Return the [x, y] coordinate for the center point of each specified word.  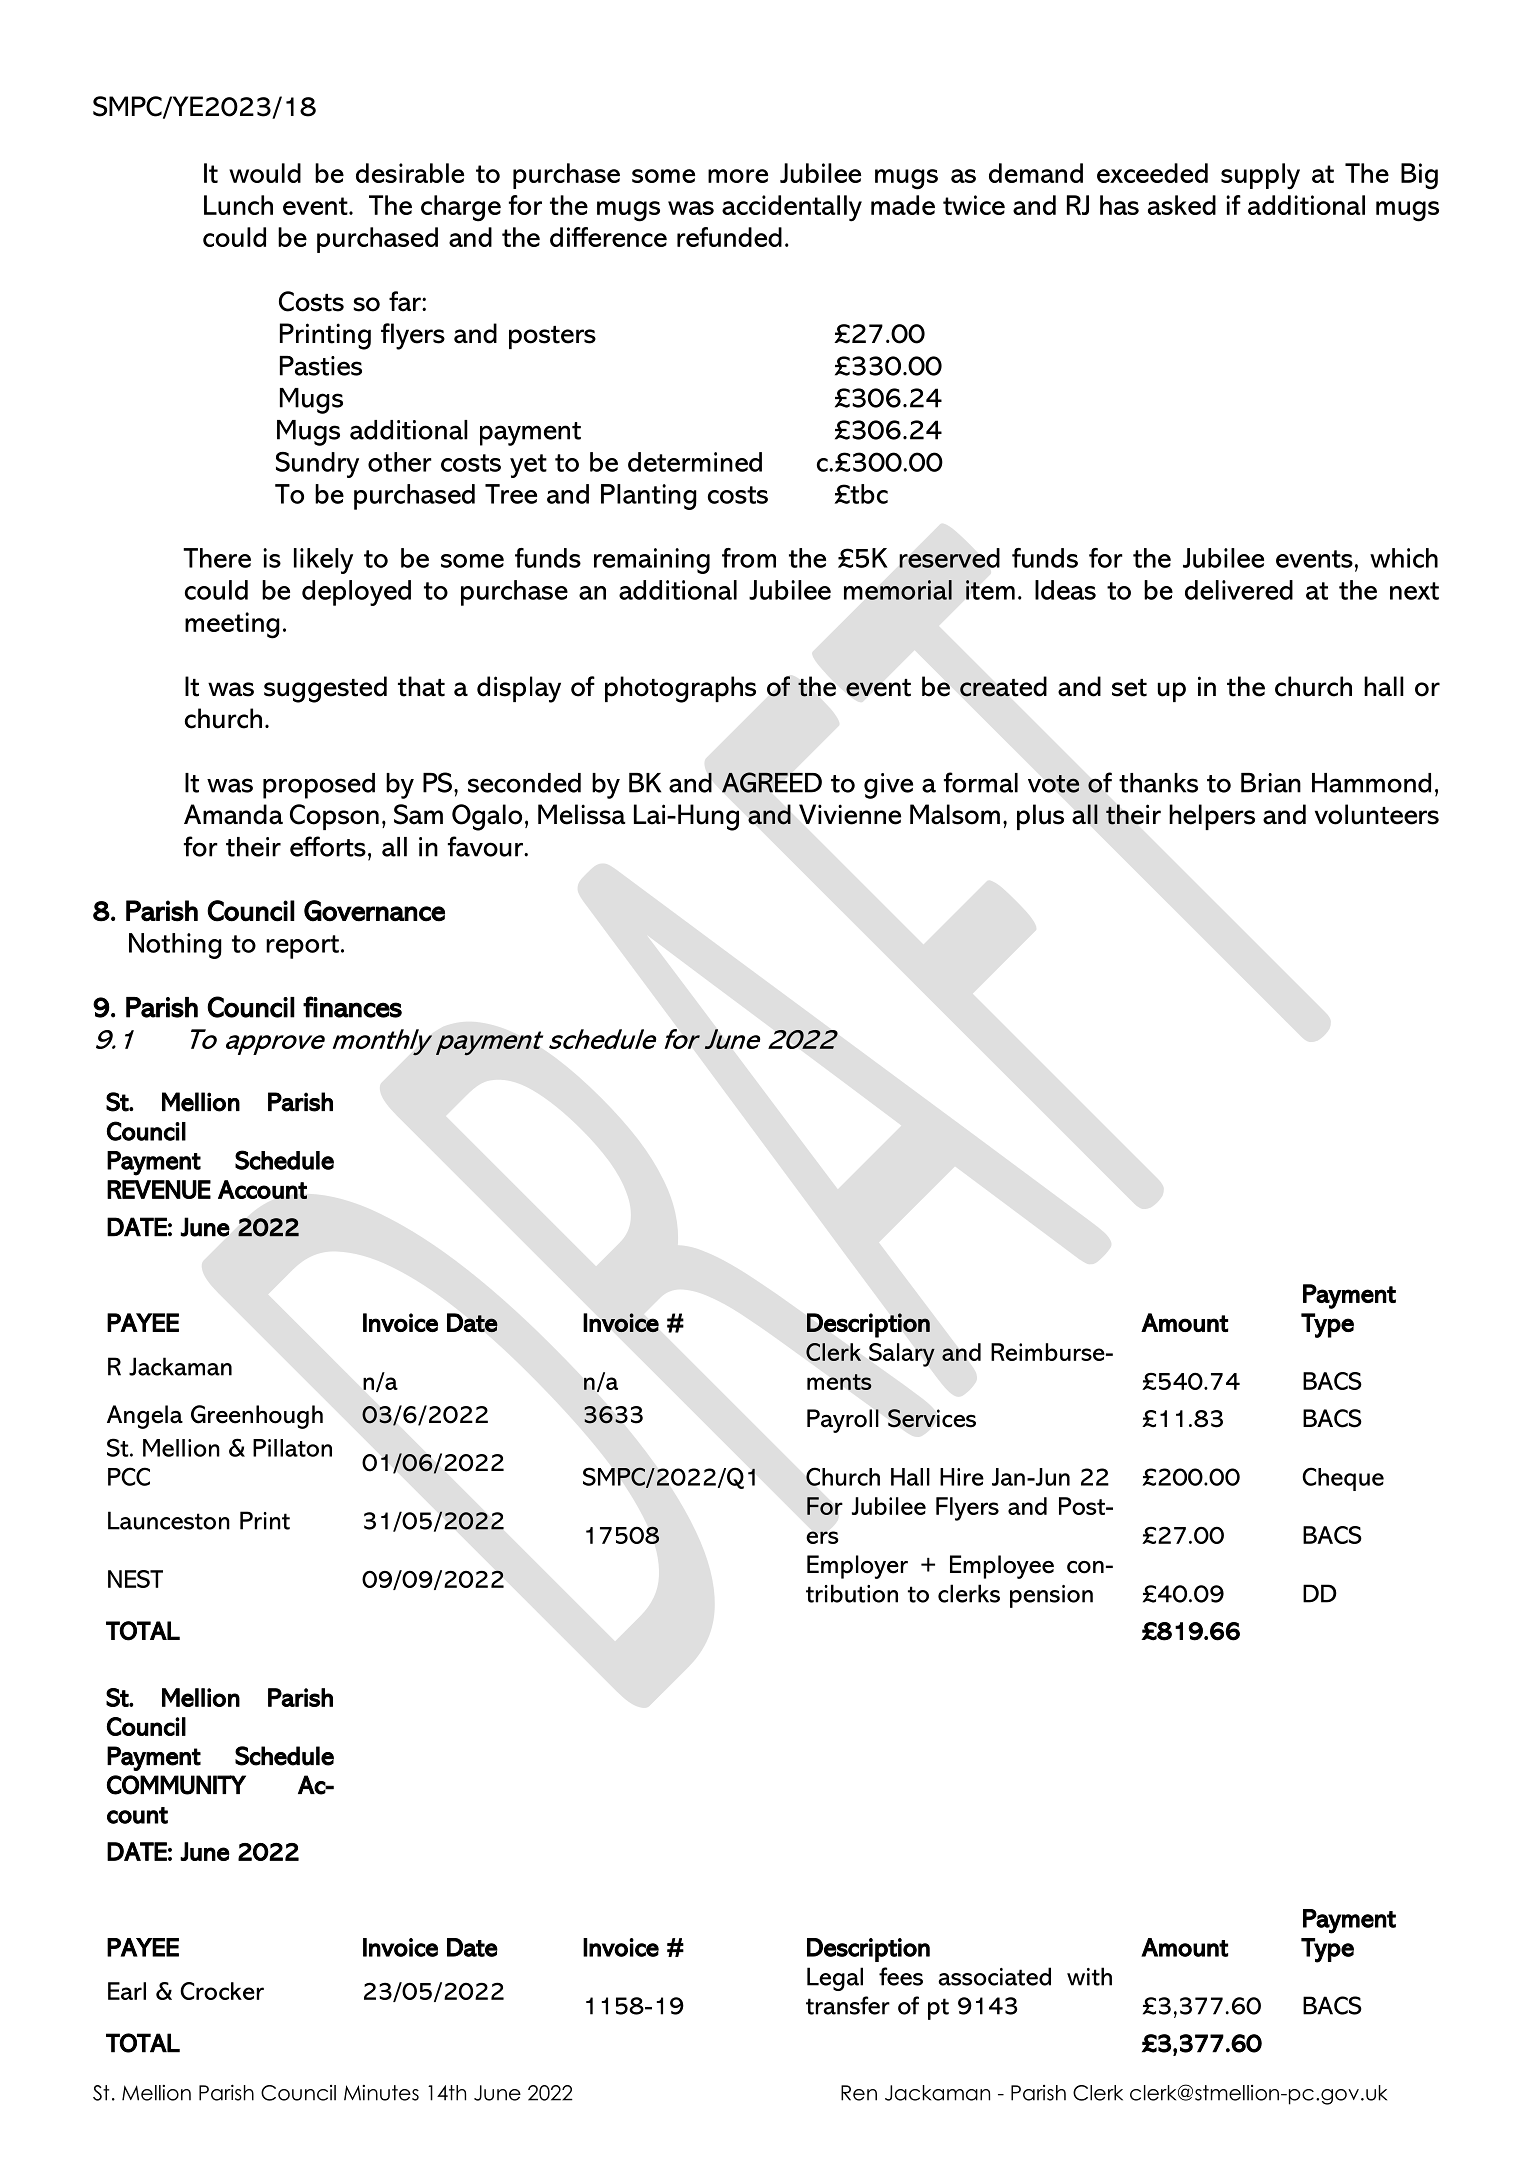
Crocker [222, 1991]
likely [323, 561]
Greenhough [257, 1417]
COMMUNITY [176, 1785]
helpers [1212, 817]
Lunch [238, 205]
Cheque [1343, 1479]
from [749, 558]
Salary [902, 1355]
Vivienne [850, 814]
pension [1051, 1596]
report [302, 947]
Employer [857, 1567]
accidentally [792, 208]
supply [1260, 176]
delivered [1239, 590]
